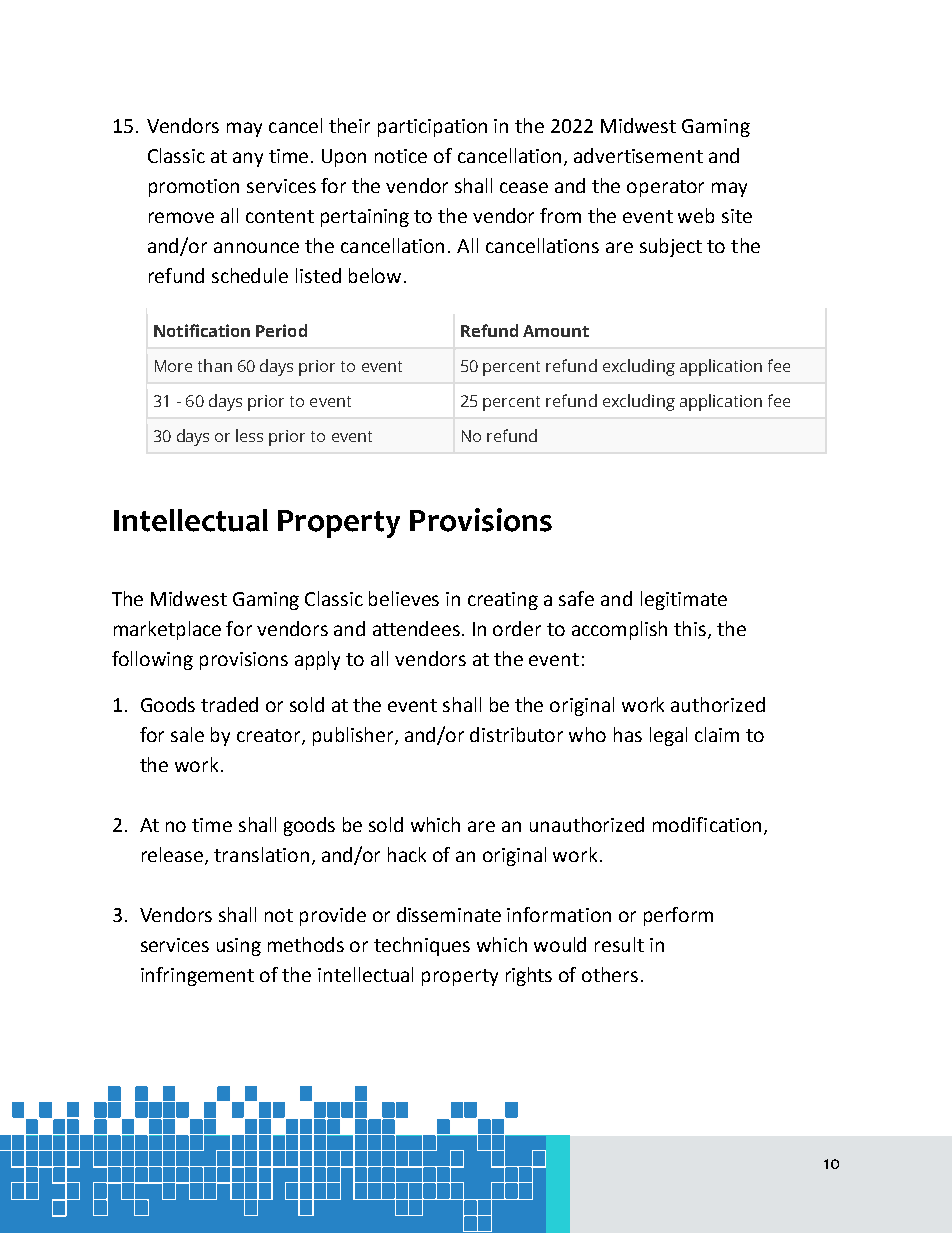  Describe the element at coordinates (638, 155) in the page. I see `advertisement` at that location.
